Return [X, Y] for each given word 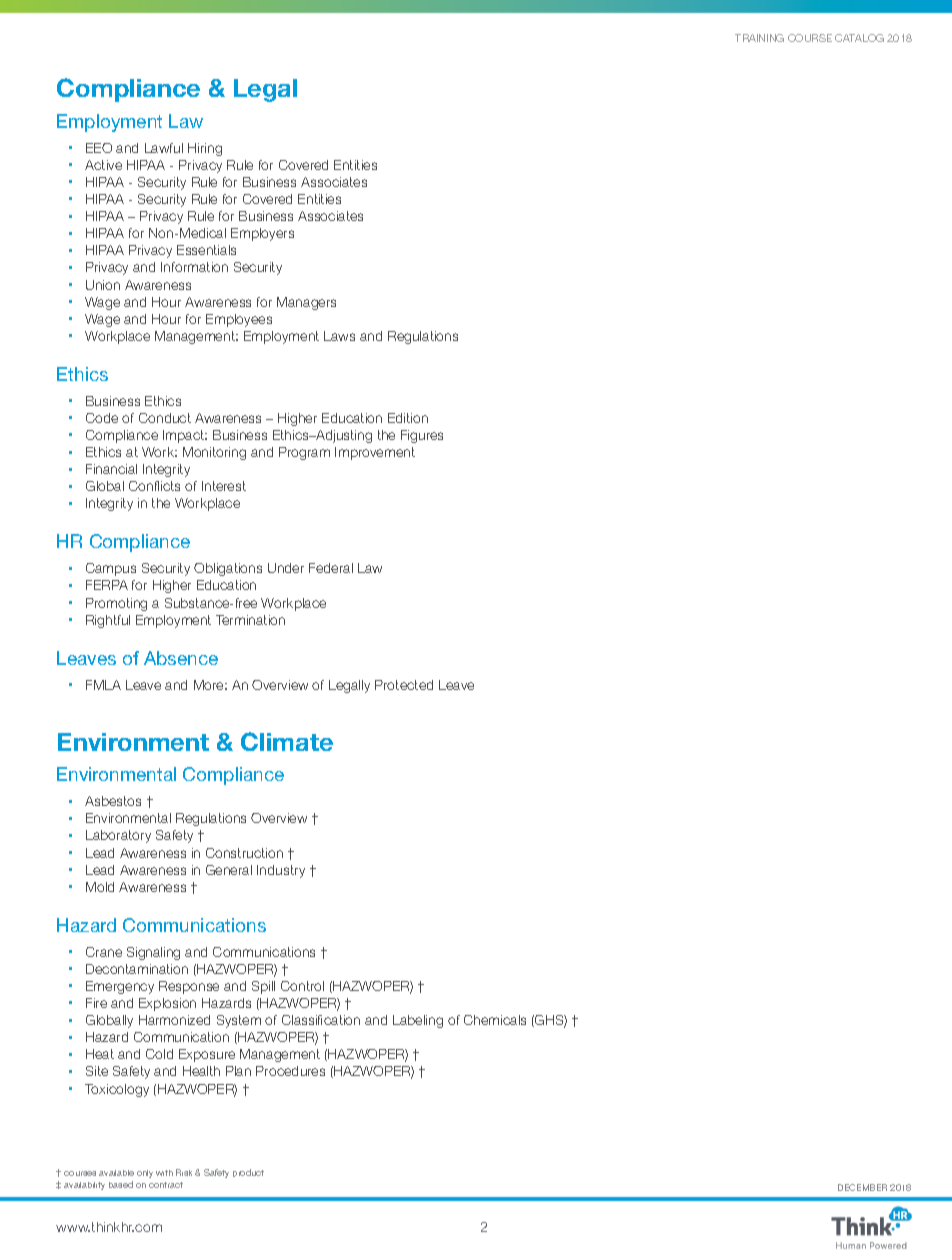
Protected [404, 685]
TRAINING [759, 38]
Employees [239, 320]
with [164, 1173]
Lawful [164, 148]
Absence [181, 658]
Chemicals [495, 1020]
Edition [408, 418]
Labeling [418, 1021]
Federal [331, 568]
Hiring [205, 149]
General [229, 870]
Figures [422, 436]
